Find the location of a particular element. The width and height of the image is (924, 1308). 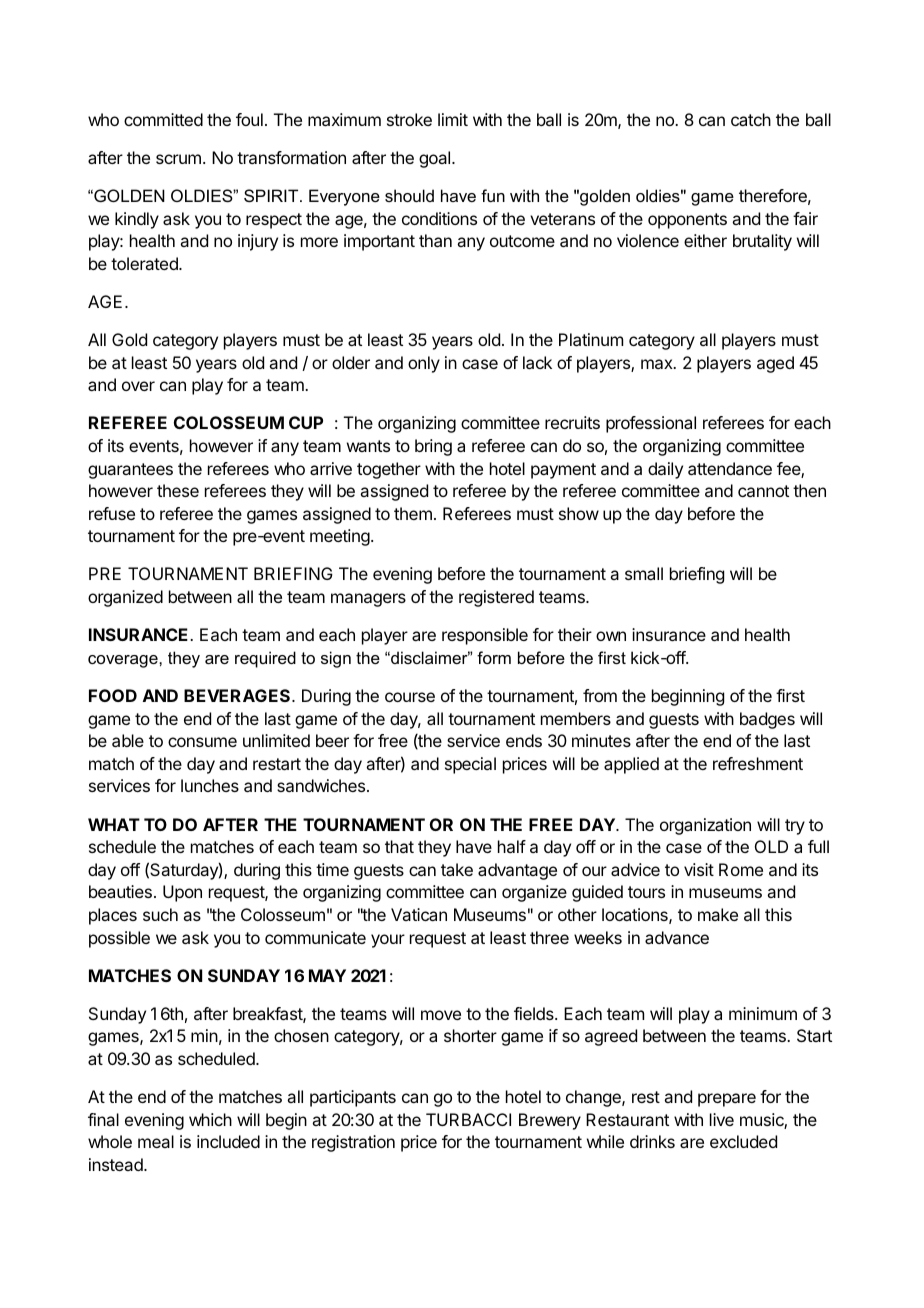

catch is located at coordinates (751, 119).
